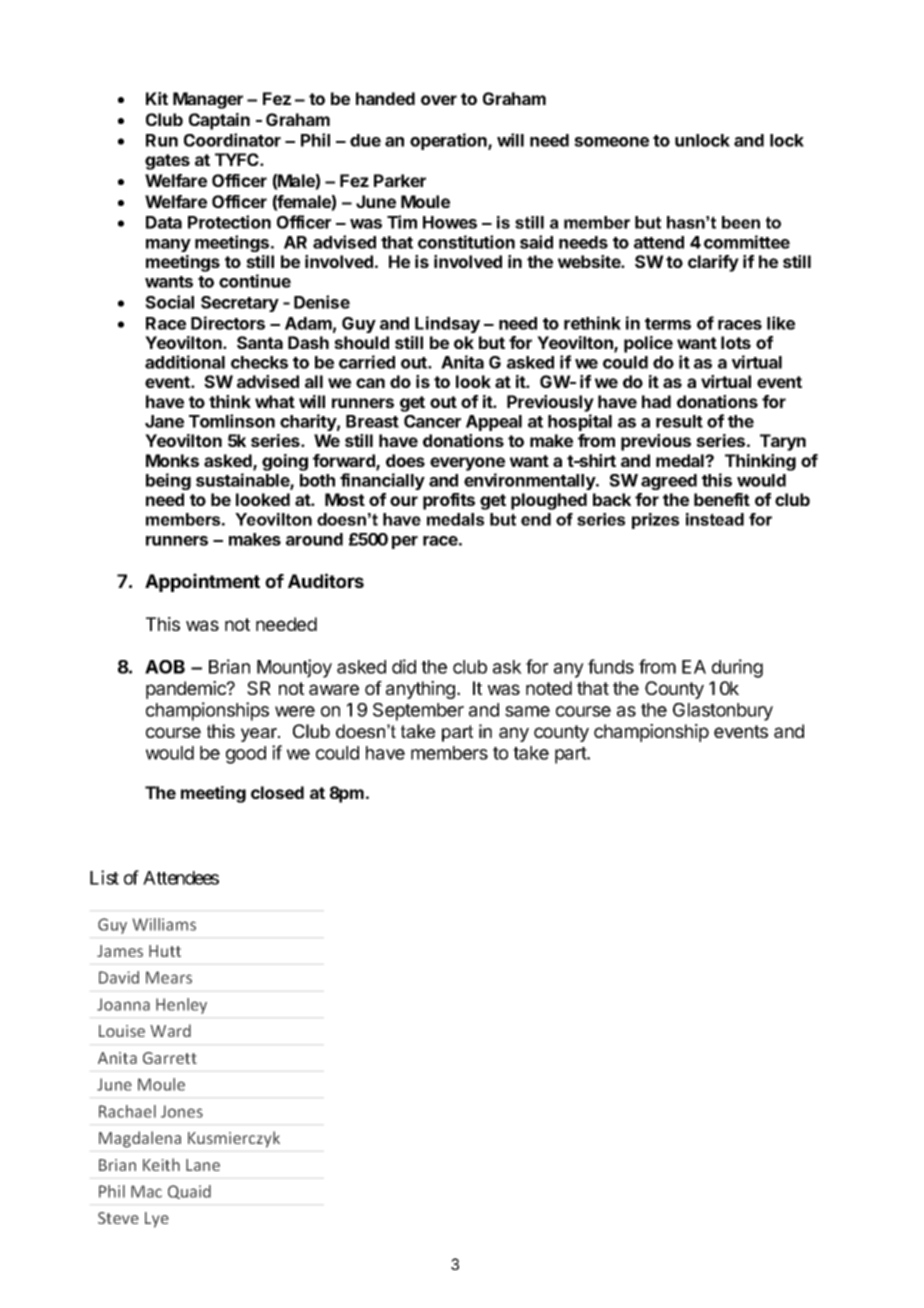  What do you see at coordinates (165, 667) in the document?
I see `AOB` at bounding box center [165, 667].
